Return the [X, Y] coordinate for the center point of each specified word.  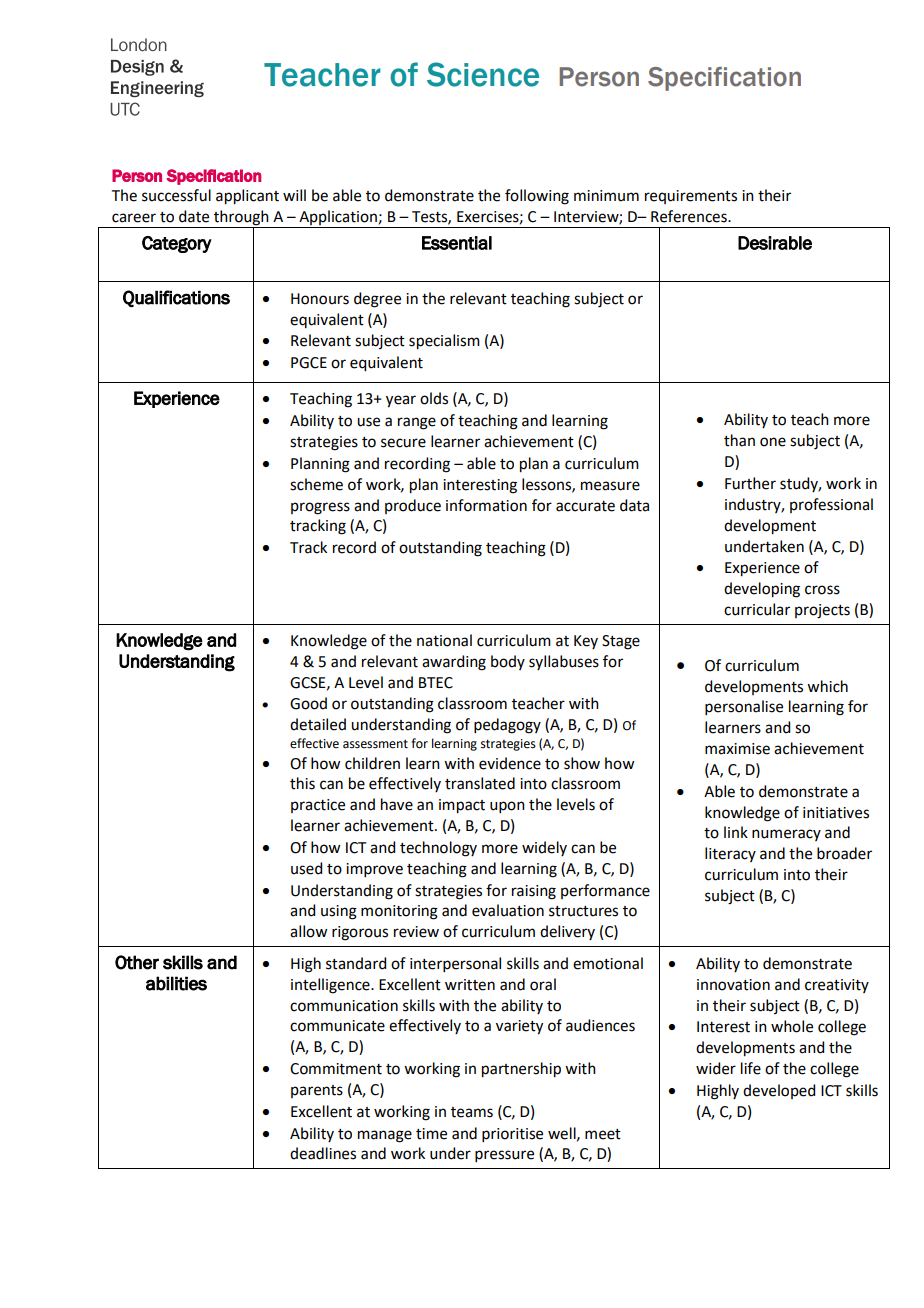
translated [480, 783]
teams [472, 1112]
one [773, 442]
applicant [247, 197]
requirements [691, 197]
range [417, 423]
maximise [737, 749]
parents [317, 1091]
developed [779, 1091]
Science [483, 74]
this [302, 783]
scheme [316, 484]
